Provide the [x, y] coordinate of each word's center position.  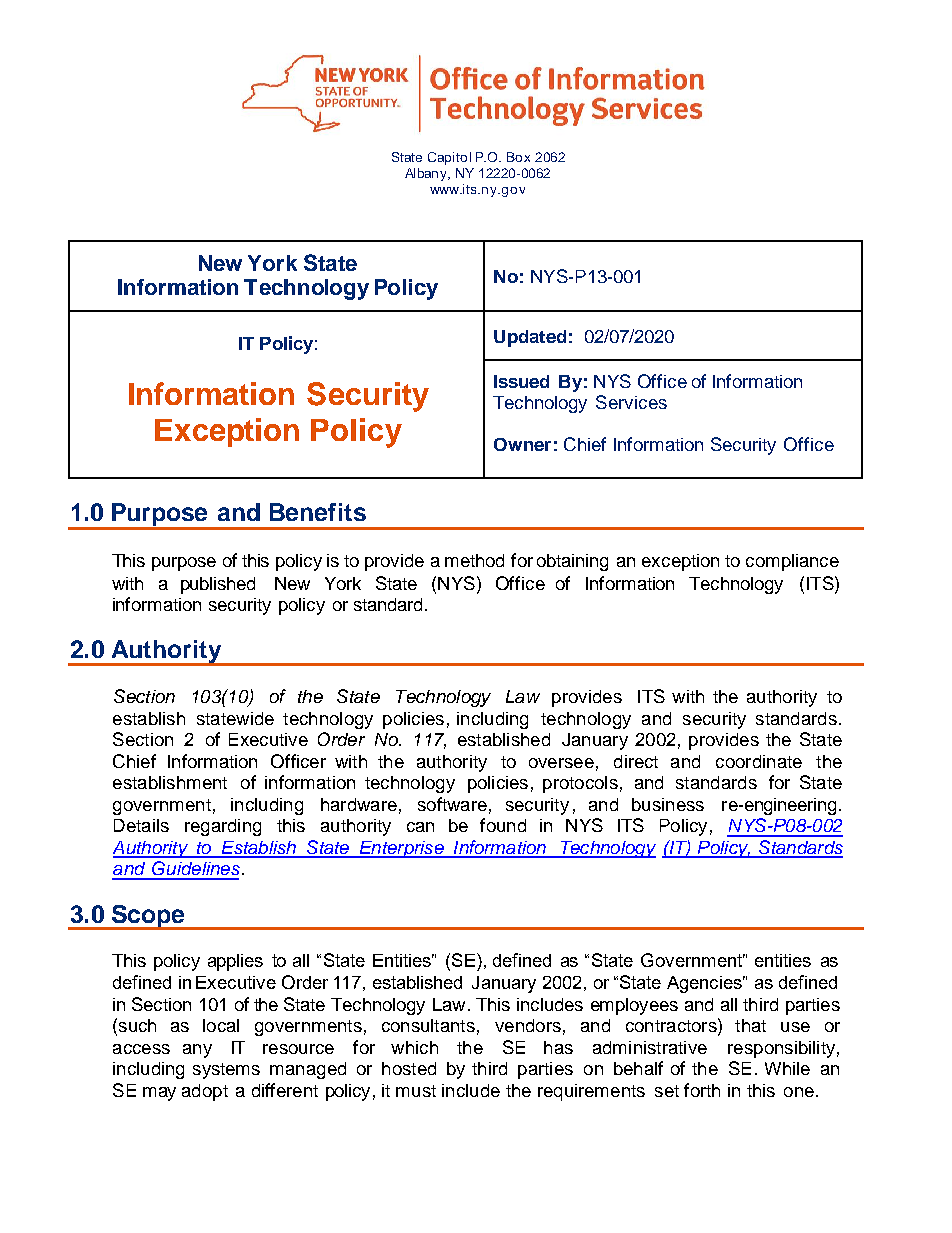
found [503, 825]
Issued [521, 381]
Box [518, 157]
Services [631, 402]
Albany [427, 174]
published [218, 585]
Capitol [449, 158]
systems [226, 1071]
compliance [792, 562]
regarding [223, 827]
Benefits [318, 512]
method [474, 560]
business [668, 804]
